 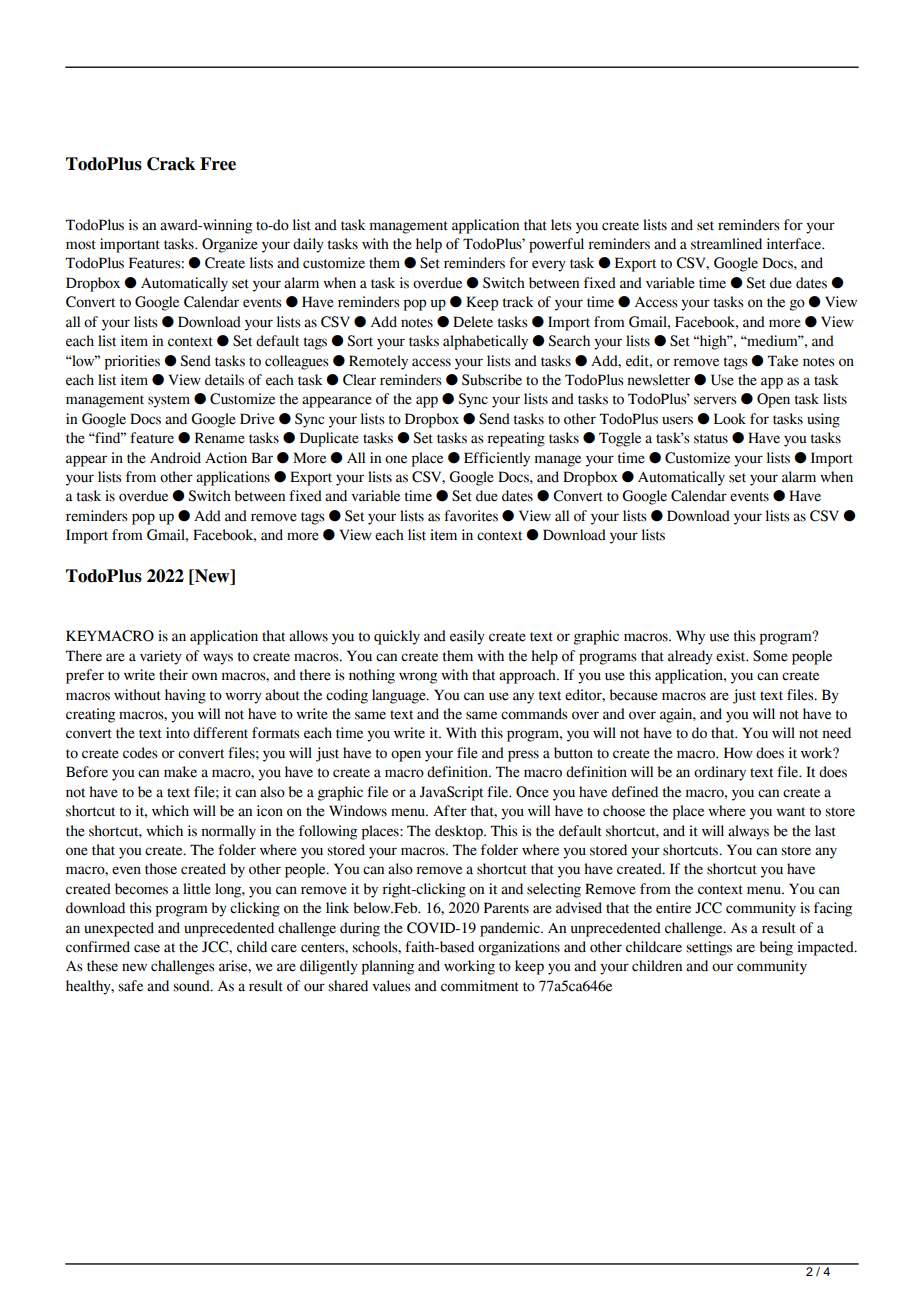 I want to click on make, so click(x=180, y=772).
